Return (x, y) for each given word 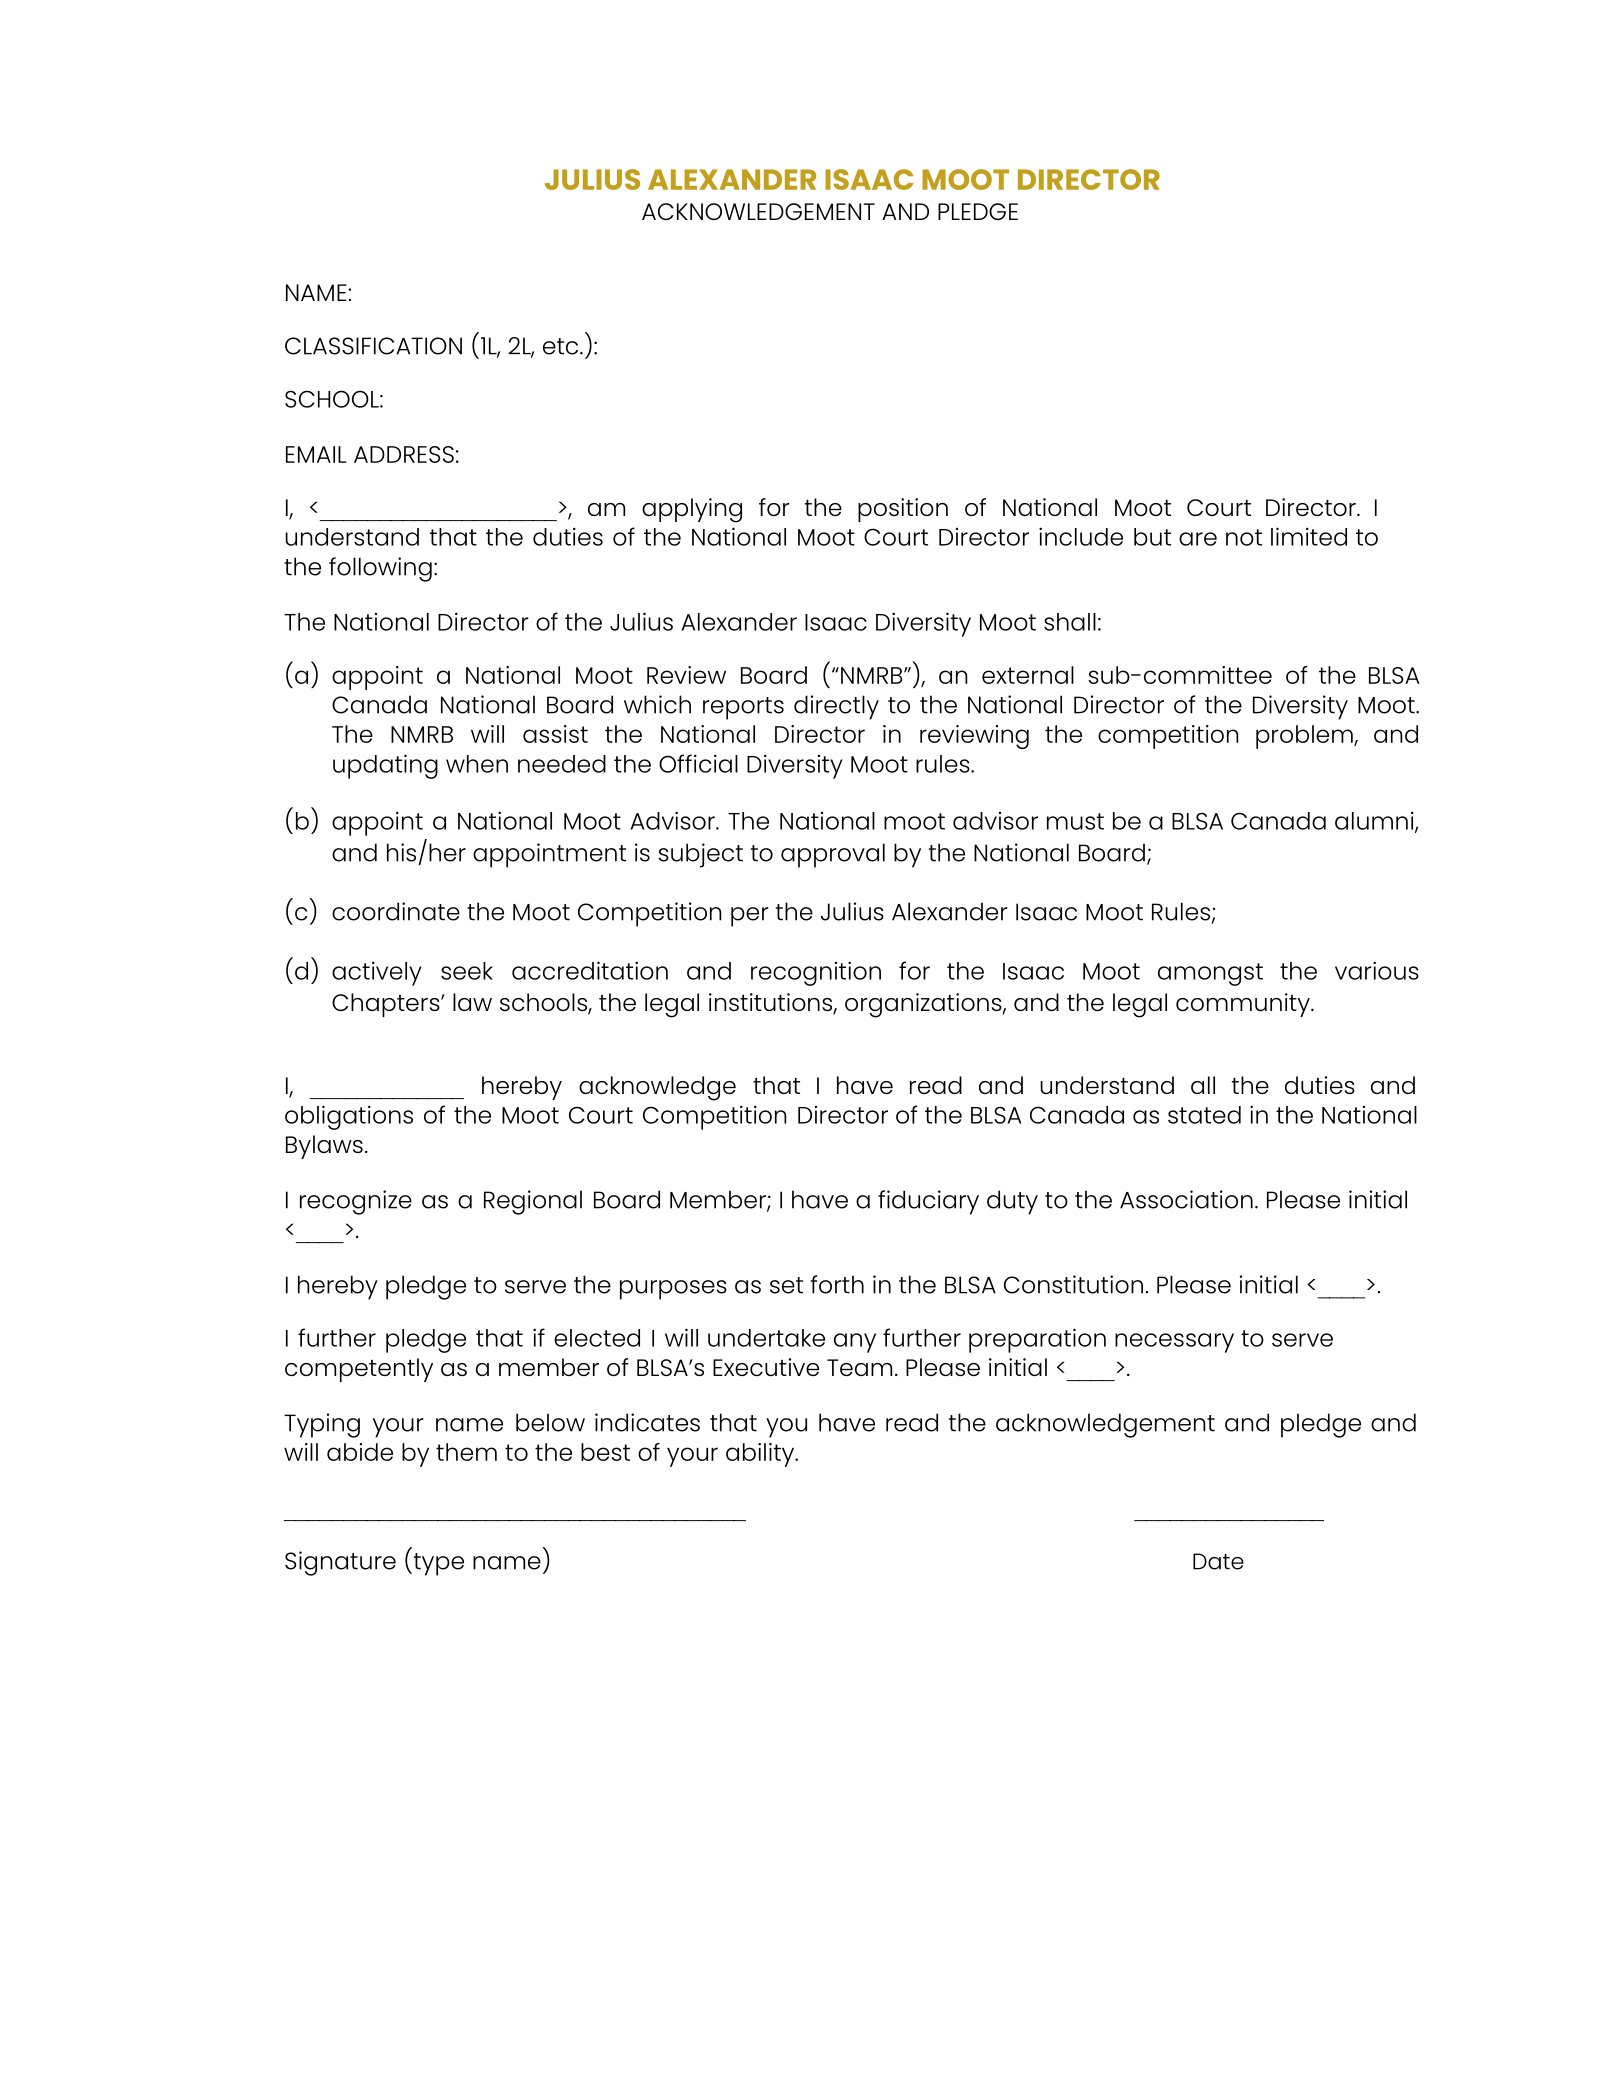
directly (836, 707)
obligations (349, 1117)
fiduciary (928, 1202)
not (1244, 537)
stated (1204, 1115)
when (477, 764)
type (437, 1564)
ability (761, 1455)
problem (1305, 737)
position (903, 510)
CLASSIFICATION (373, 346)
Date (1218, 1561)
